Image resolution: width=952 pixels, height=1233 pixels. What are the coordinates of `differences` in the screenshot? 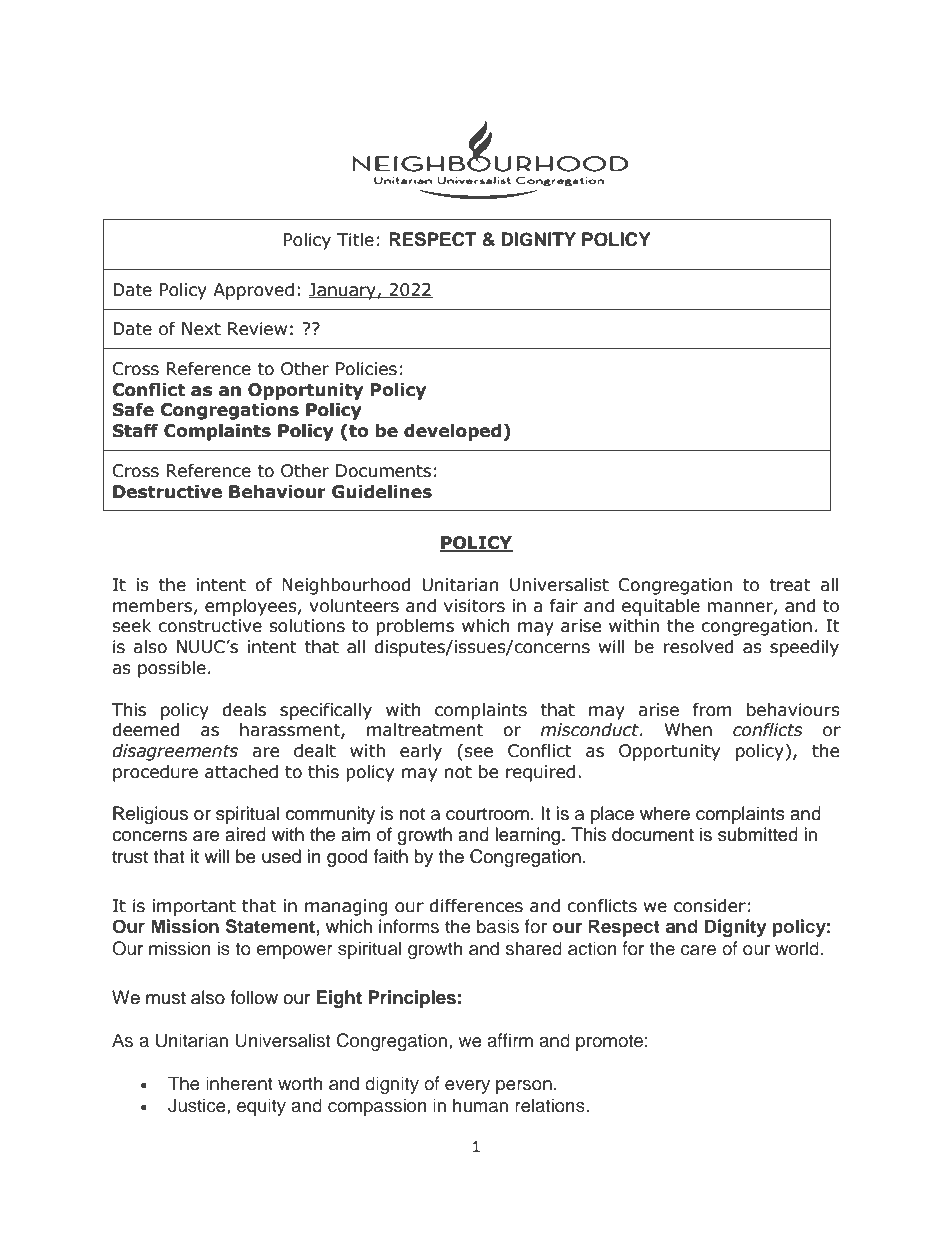 It's located at (476, 906).
